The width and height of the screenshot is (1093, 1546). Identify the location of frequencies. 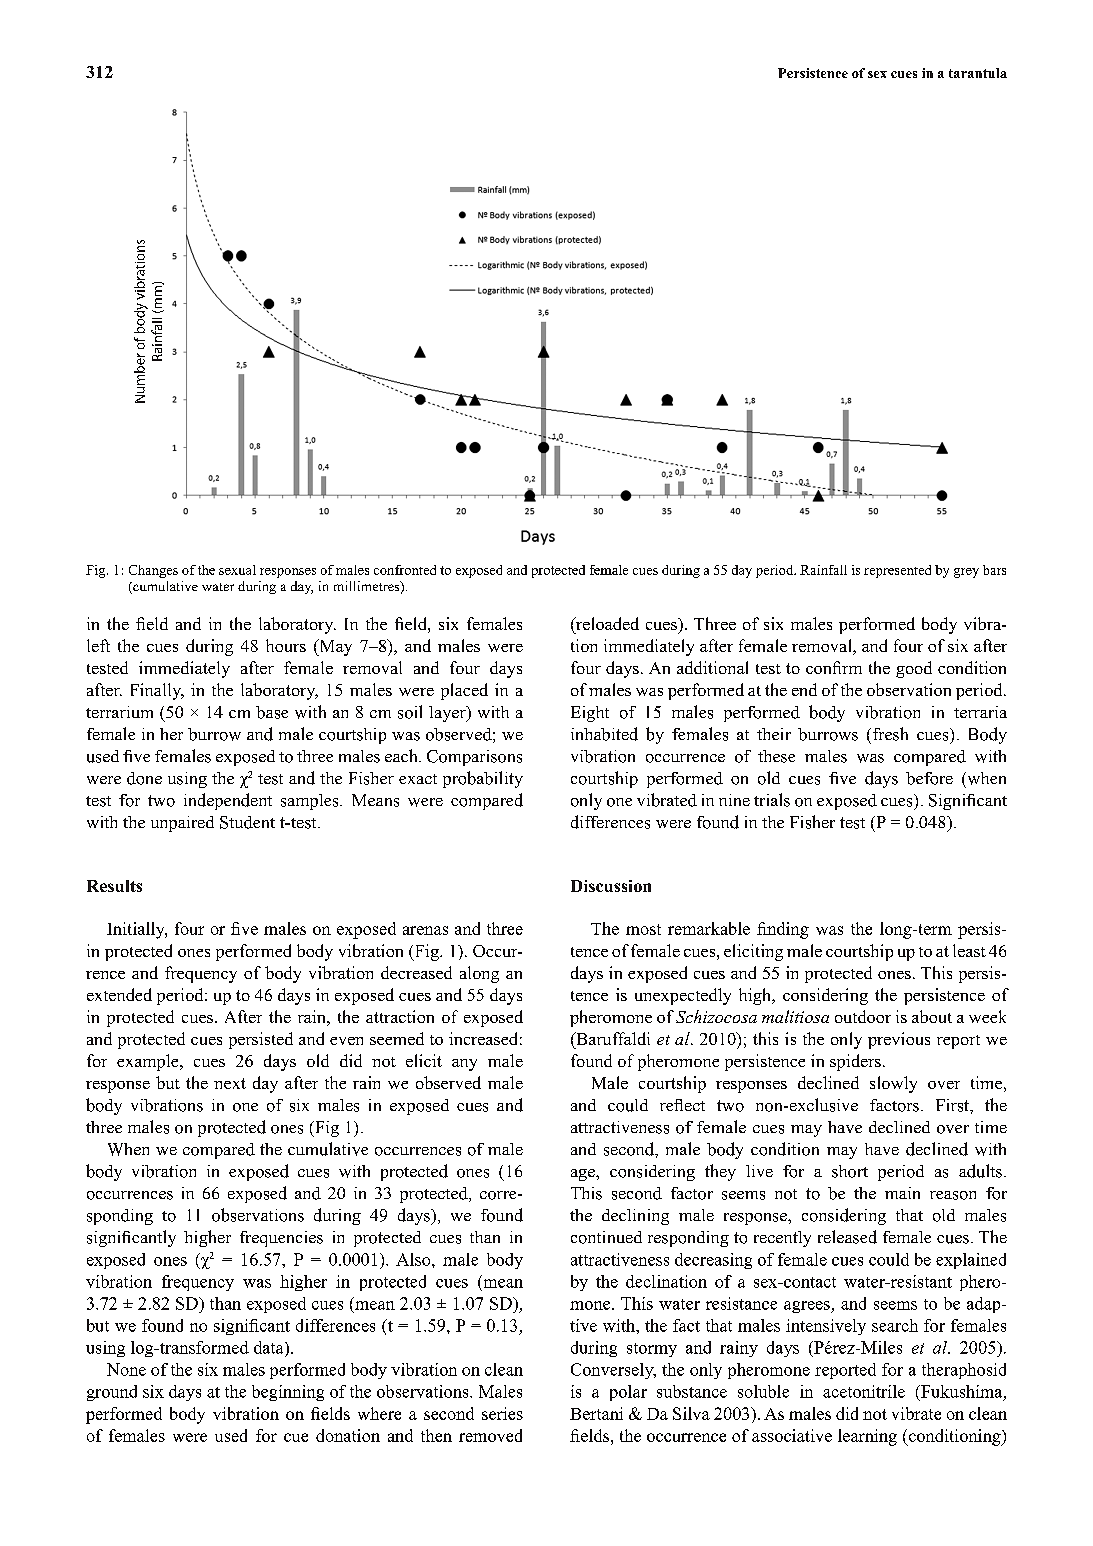
(281, 1239).
